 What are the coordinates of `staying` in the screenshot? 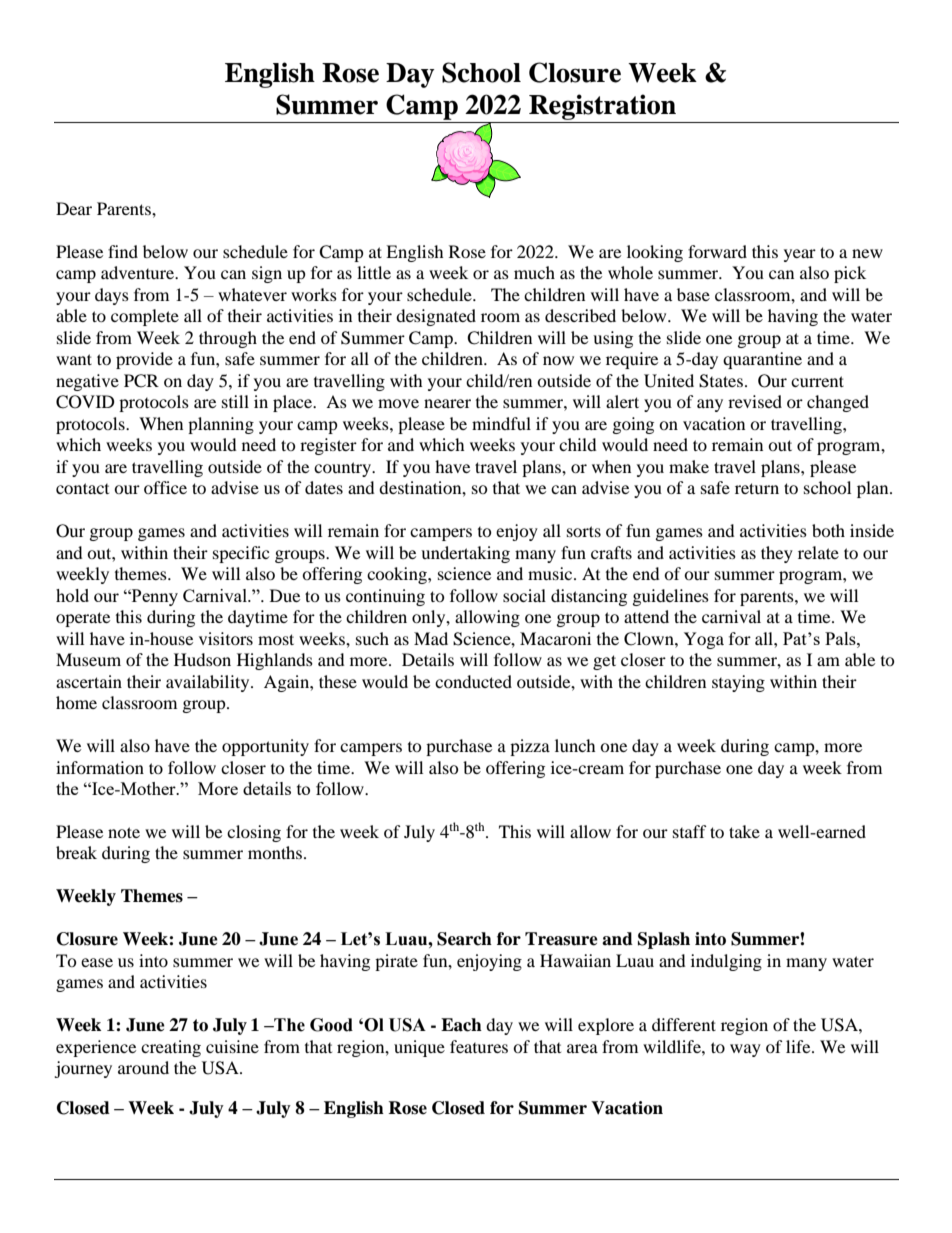 It's located at (738, 683).
